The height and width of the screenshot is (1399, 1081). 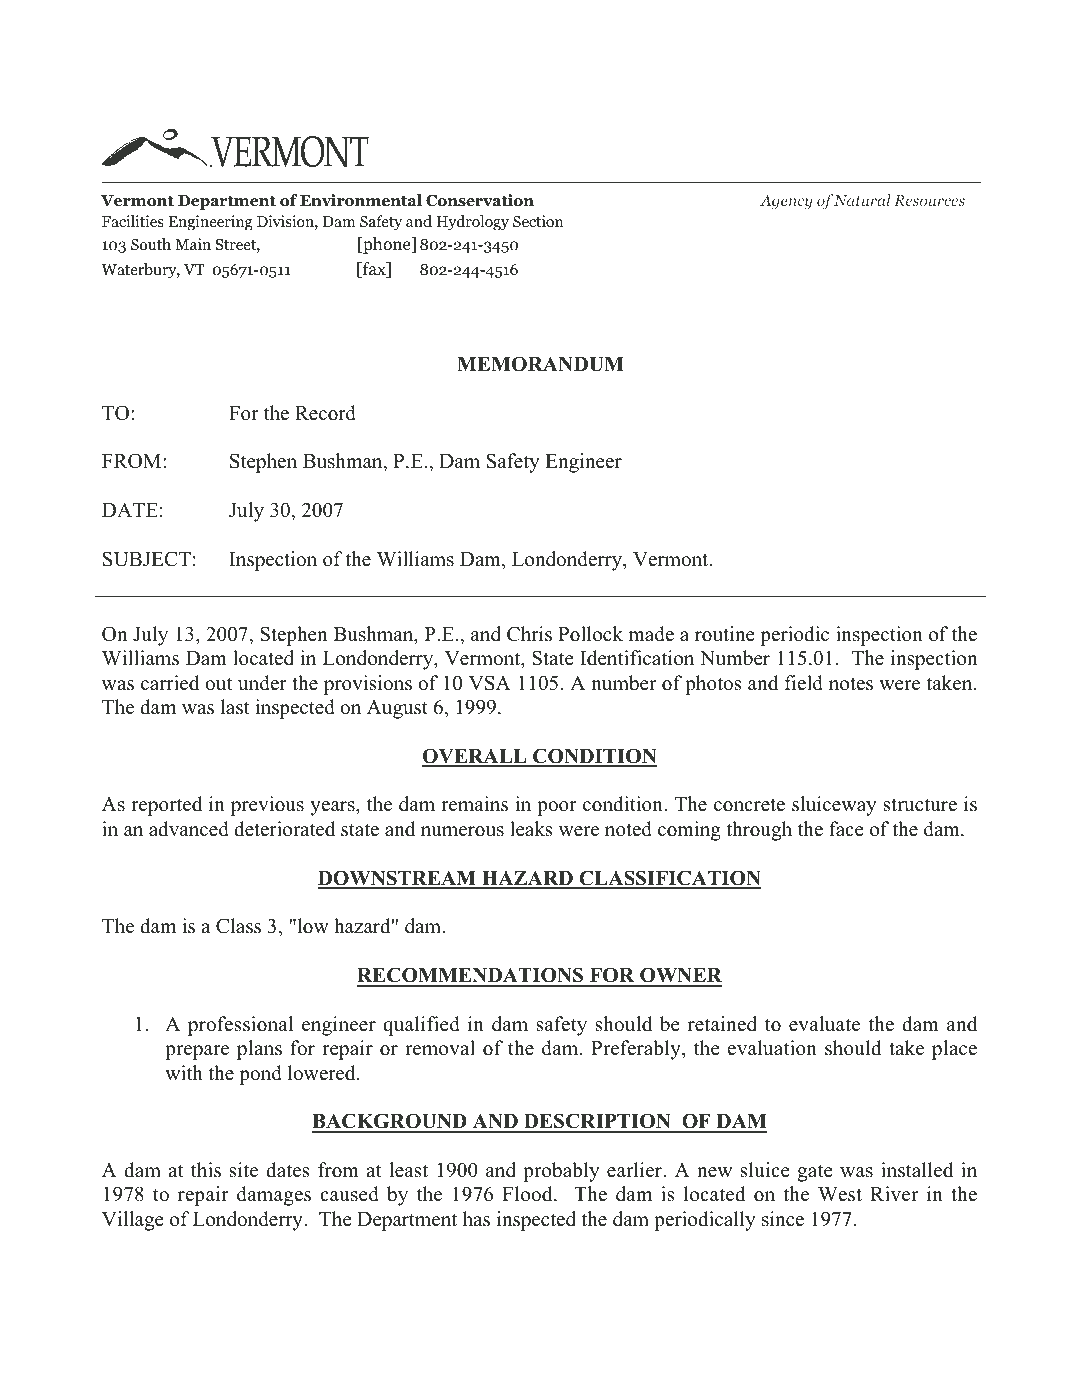 What do you see at coordinates (840, 1194) in the screenshot?
I see `West` at bounding box center [840, 1194].
